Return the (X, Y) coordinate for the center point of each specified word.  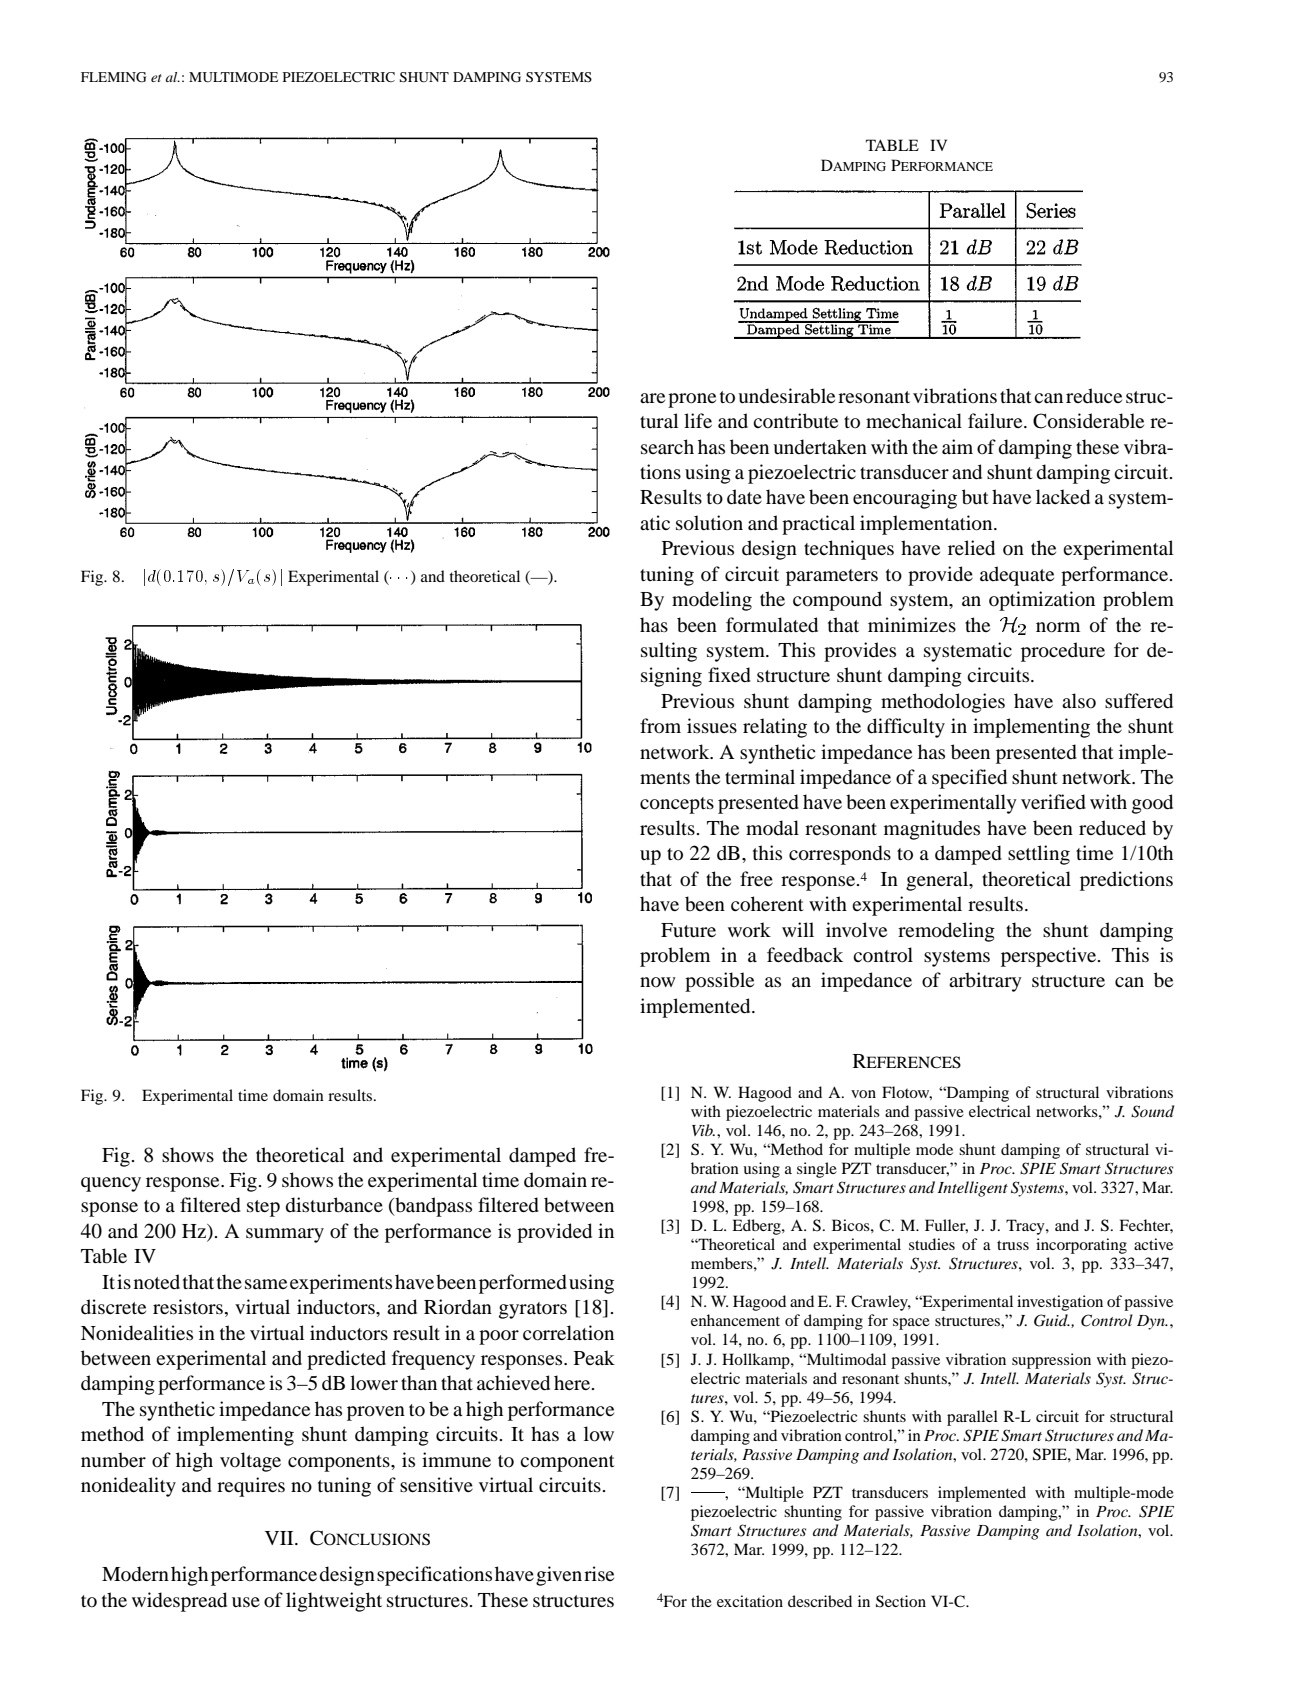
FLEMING (113, 77)
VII (280, 1538)
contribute (795, 421)
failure (996, 420)
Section (901, 1601)
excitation (750, 1601)
